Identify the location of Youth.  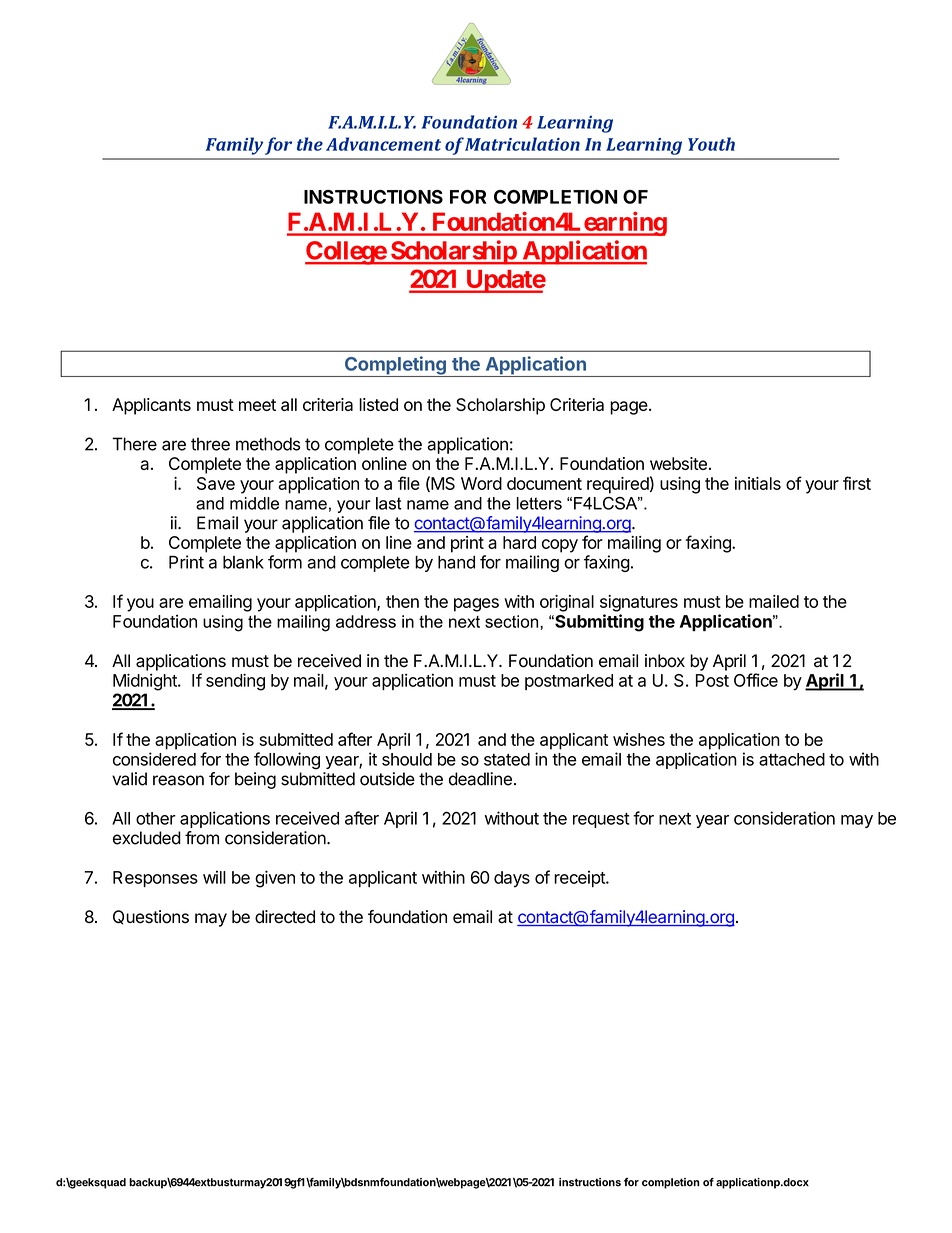
(711, 144).
